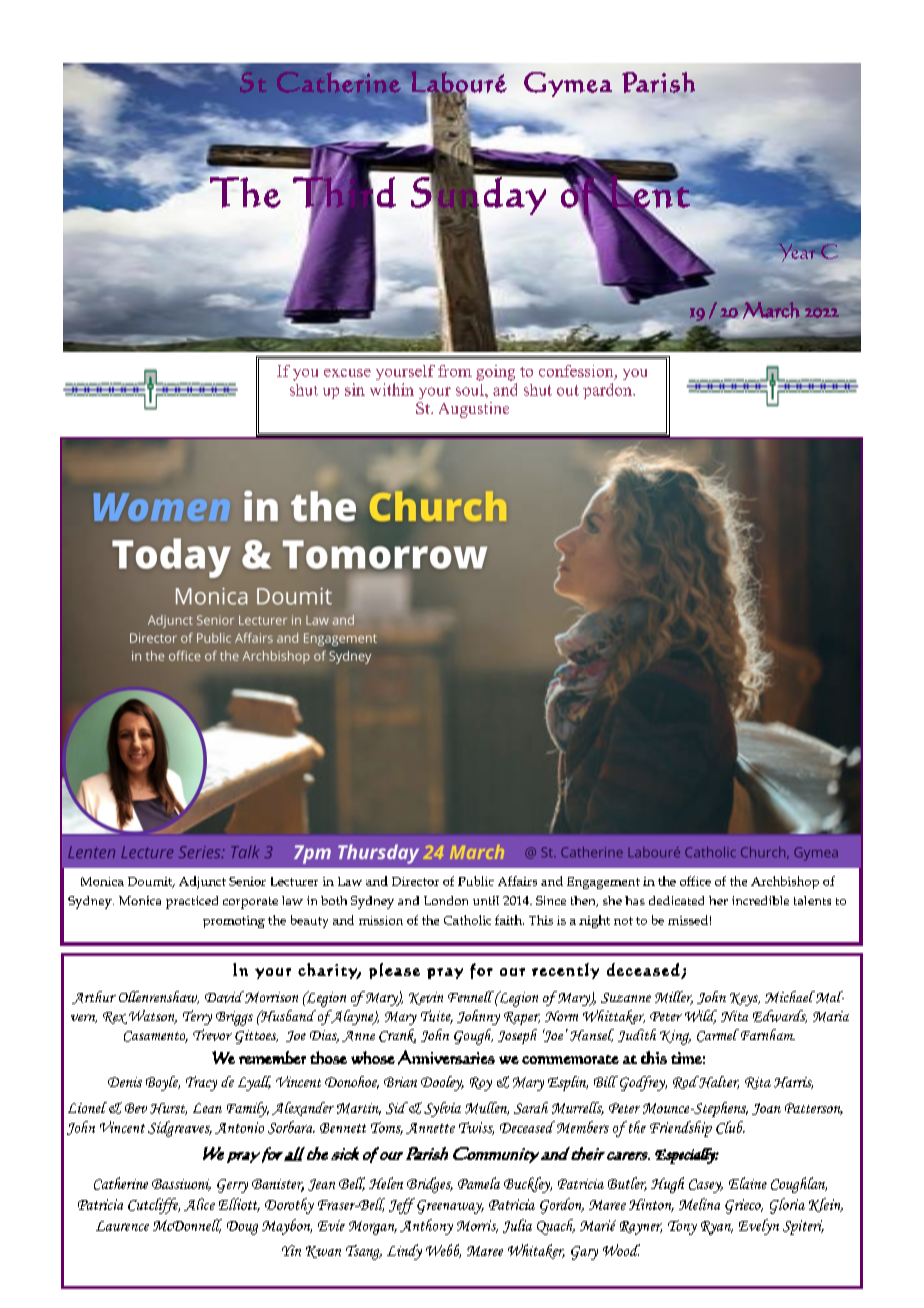 The image size is (924, 1308). Describe the element at coordinates (202, 882) in the page. I see `Adjunct` at that location.
